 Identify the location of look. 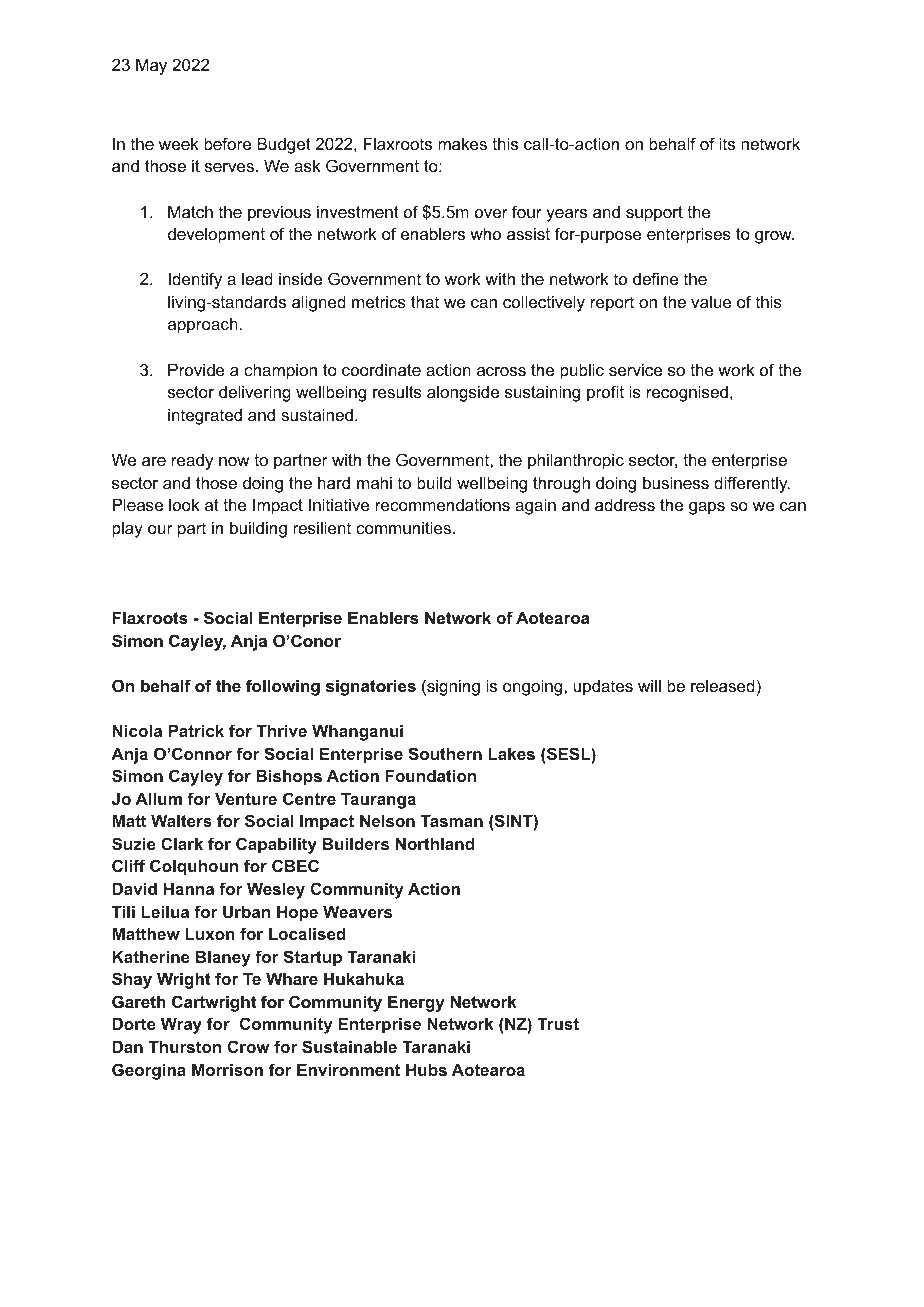
(184, 504).
